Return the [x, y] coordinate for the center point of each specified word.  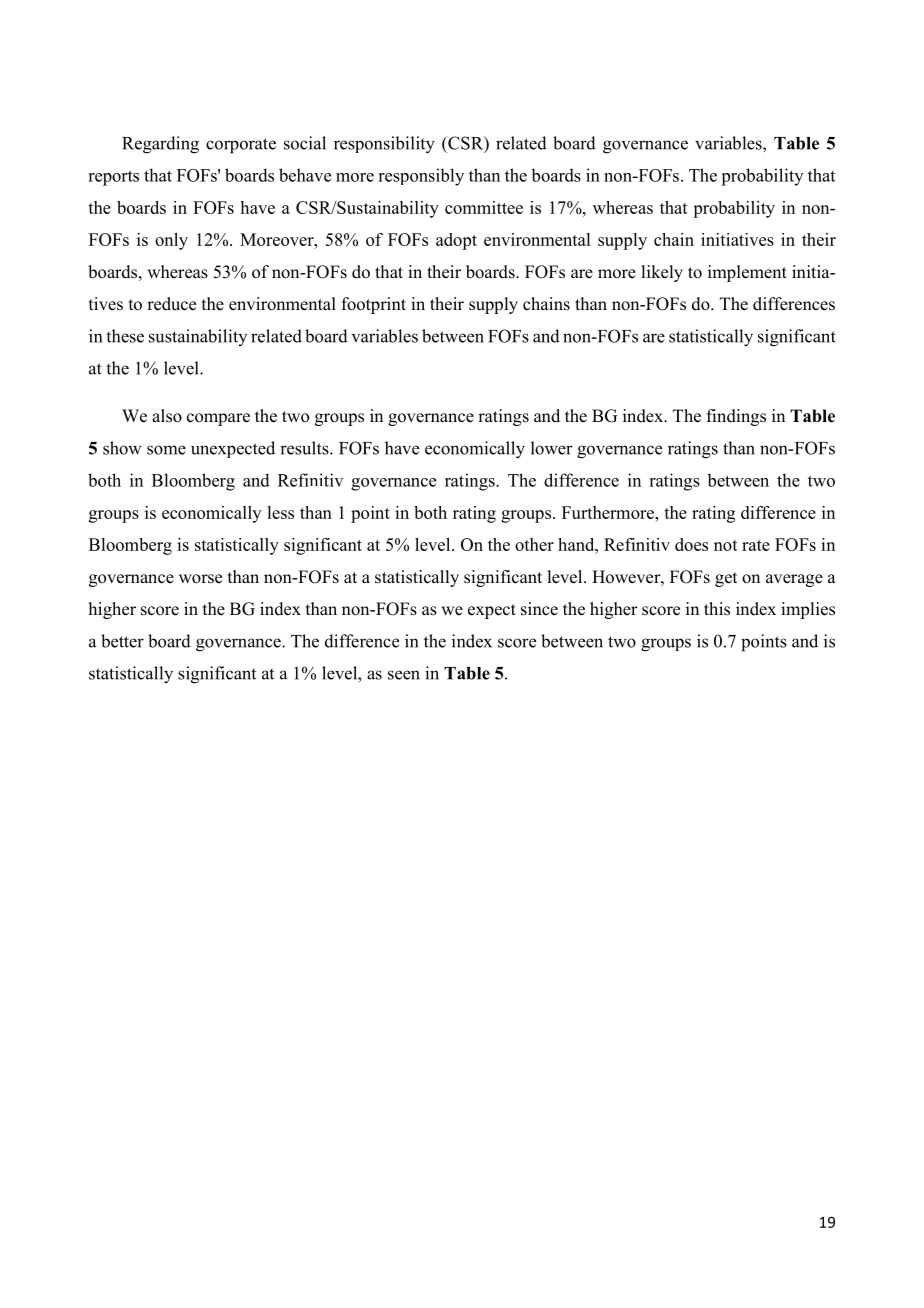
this [717, 609]
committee [484, 207]
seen [404, 675]
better [122, 641]
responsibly [421, 177]
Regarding [160, 145]
